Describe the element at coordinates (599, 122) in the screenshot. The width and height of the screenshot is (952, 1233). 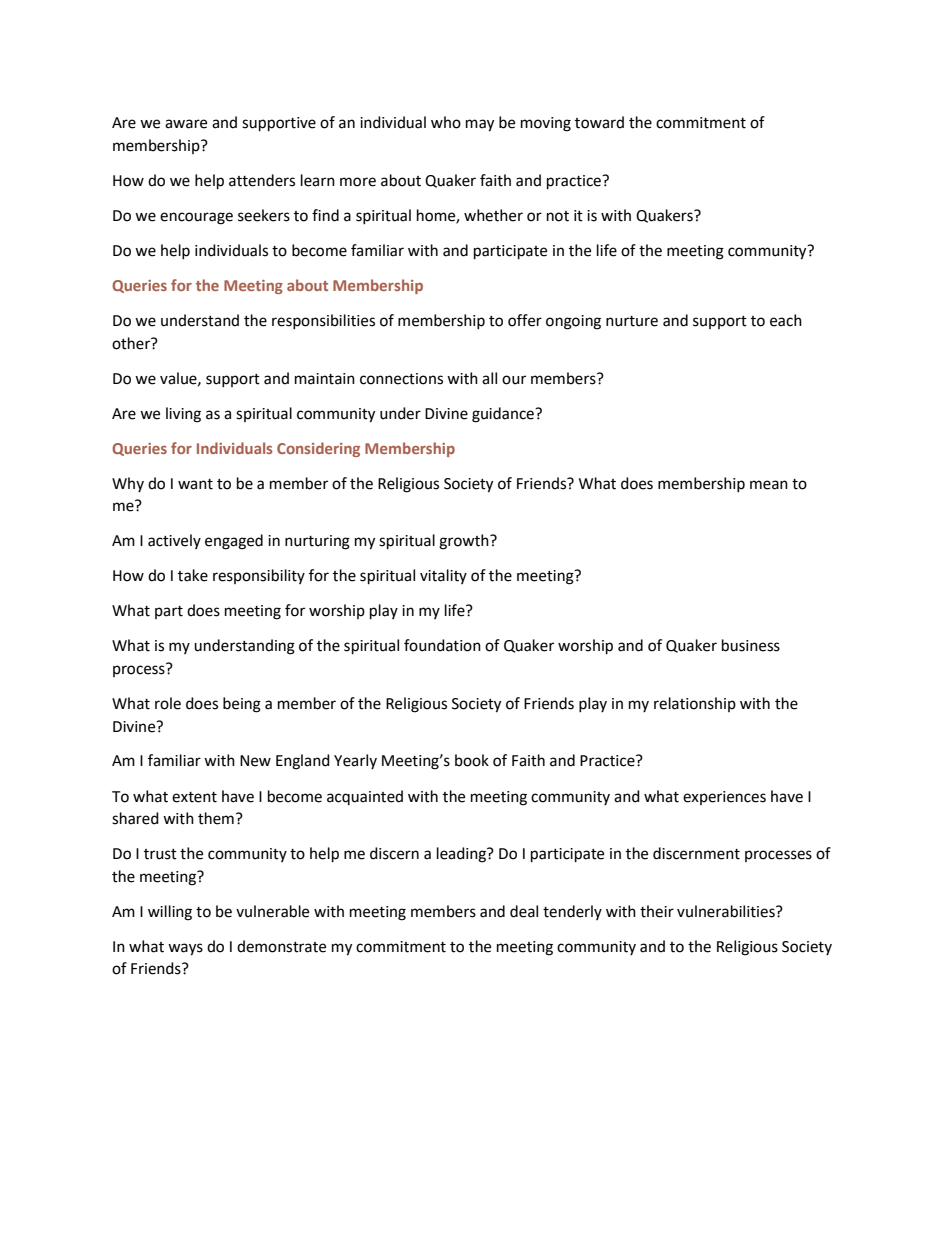
I see `toward` at that location.
